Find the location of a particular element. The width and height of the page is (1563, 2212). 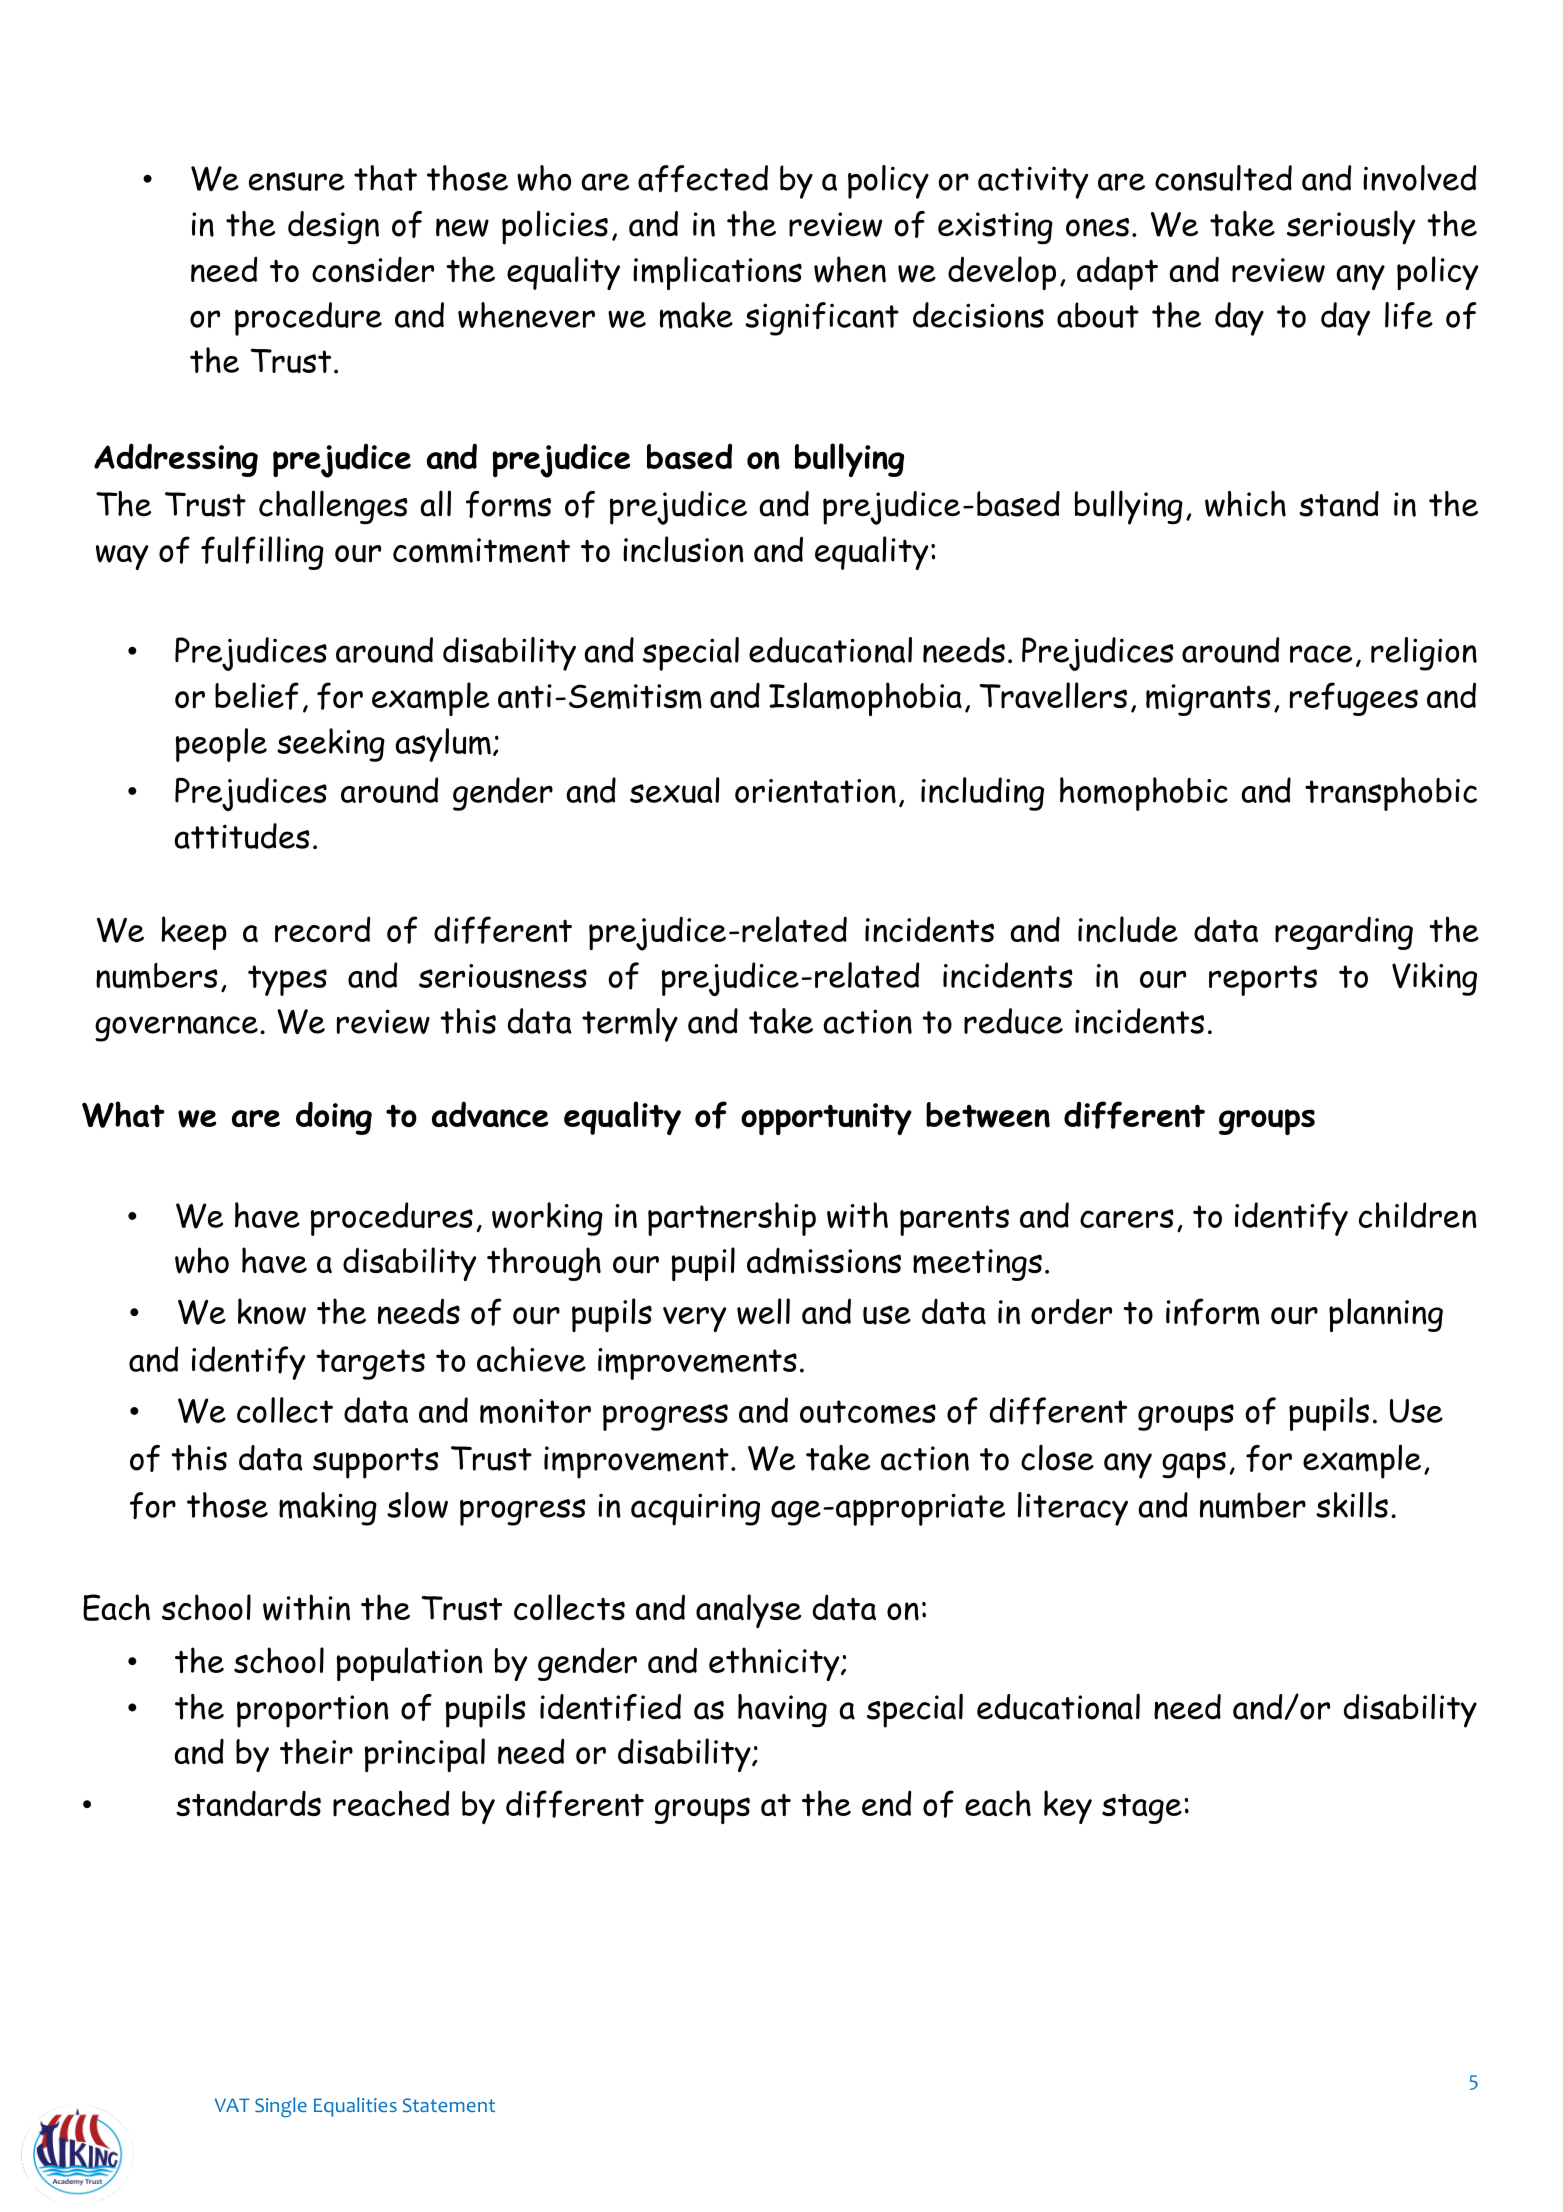

Single is located at coordinates (281, 2107).
